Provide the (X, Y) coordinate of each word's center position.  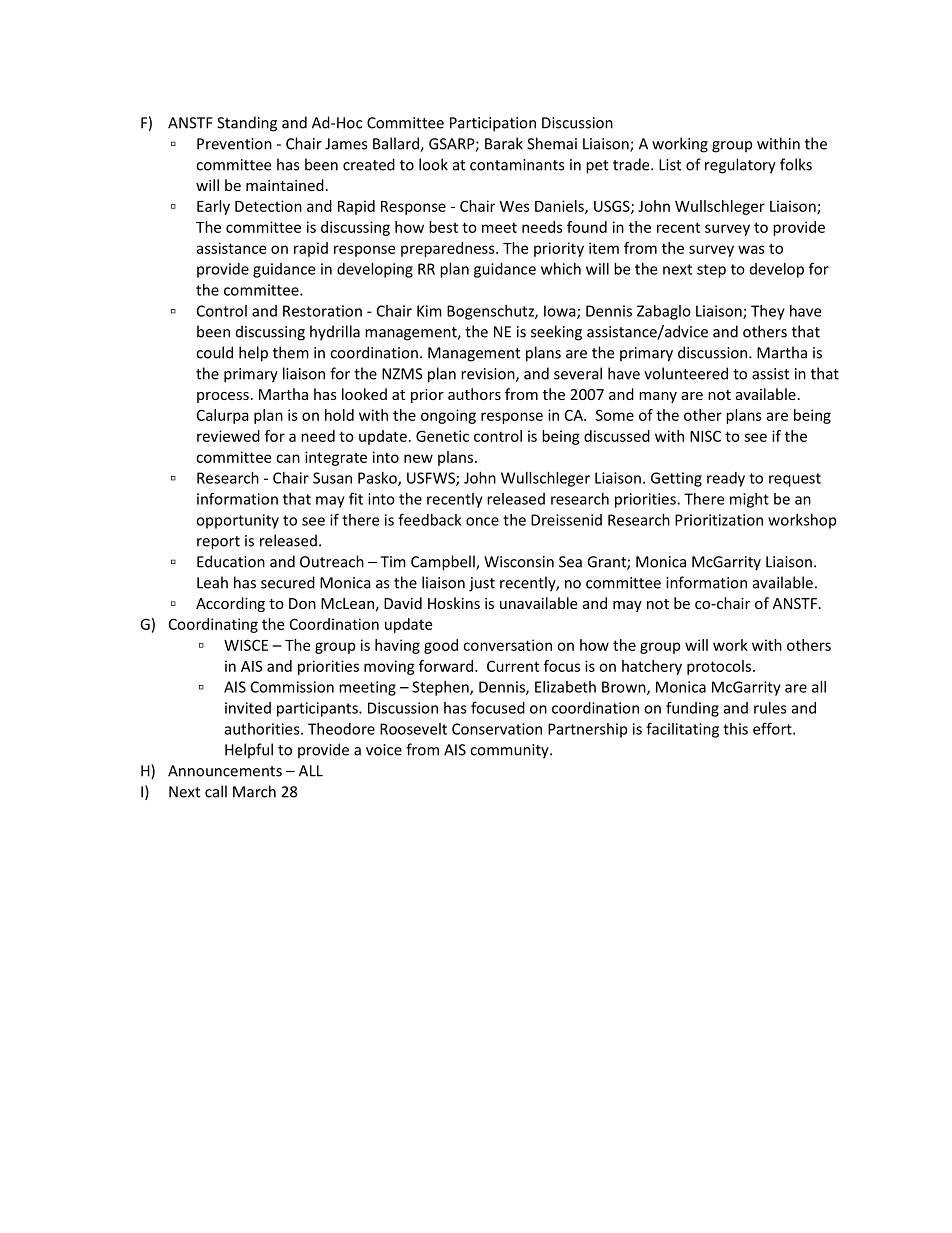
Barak (504, 143)
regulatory (740, 166)
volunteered (686, 373)
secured (288, 582)
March (254, 791)
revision (489, 375)
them (291, 352)
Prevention (234, 144)
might (749, 500)
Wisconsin (519, 562)
